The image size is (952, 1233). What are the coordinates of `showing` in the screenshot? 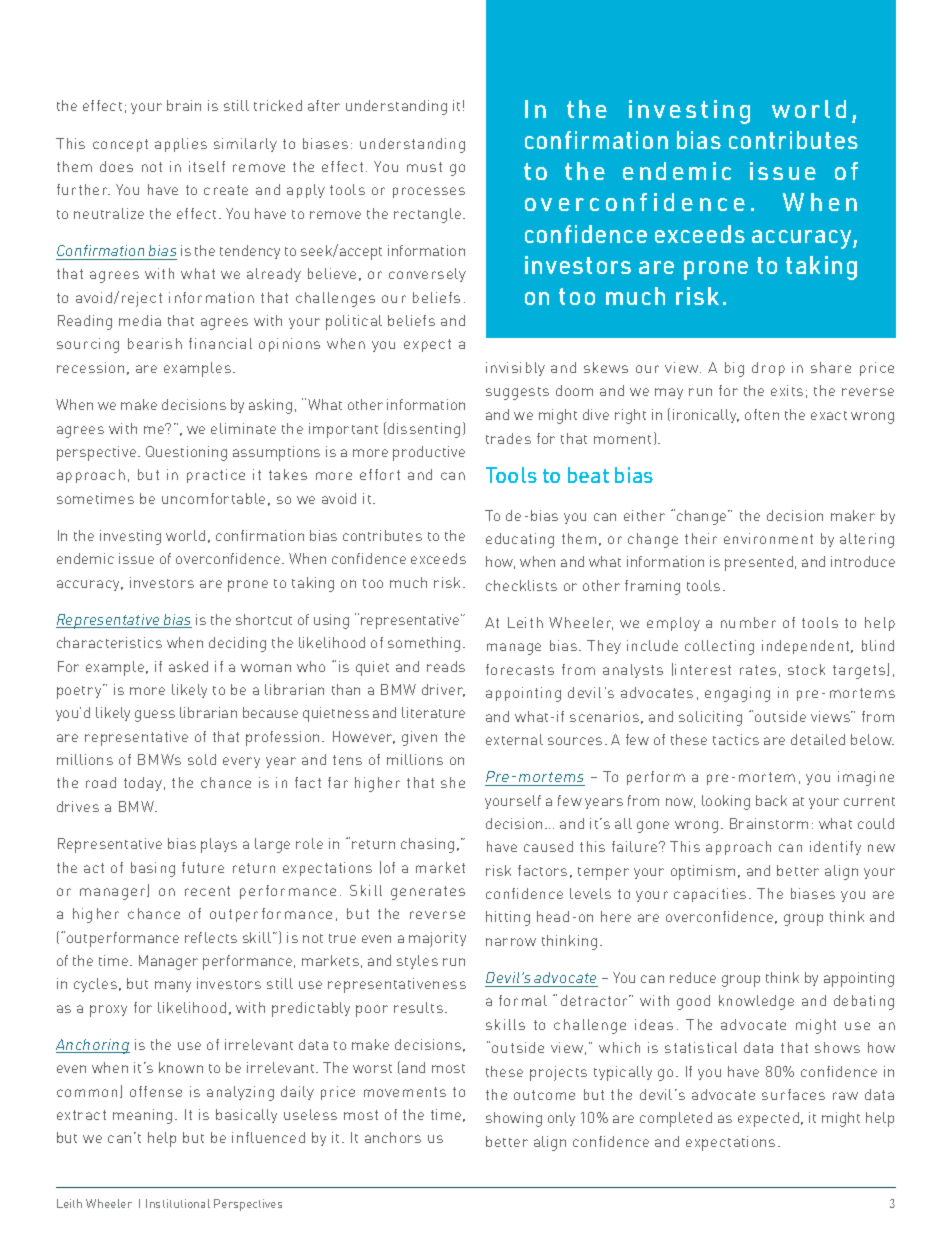 It's located at (514, 1119).
